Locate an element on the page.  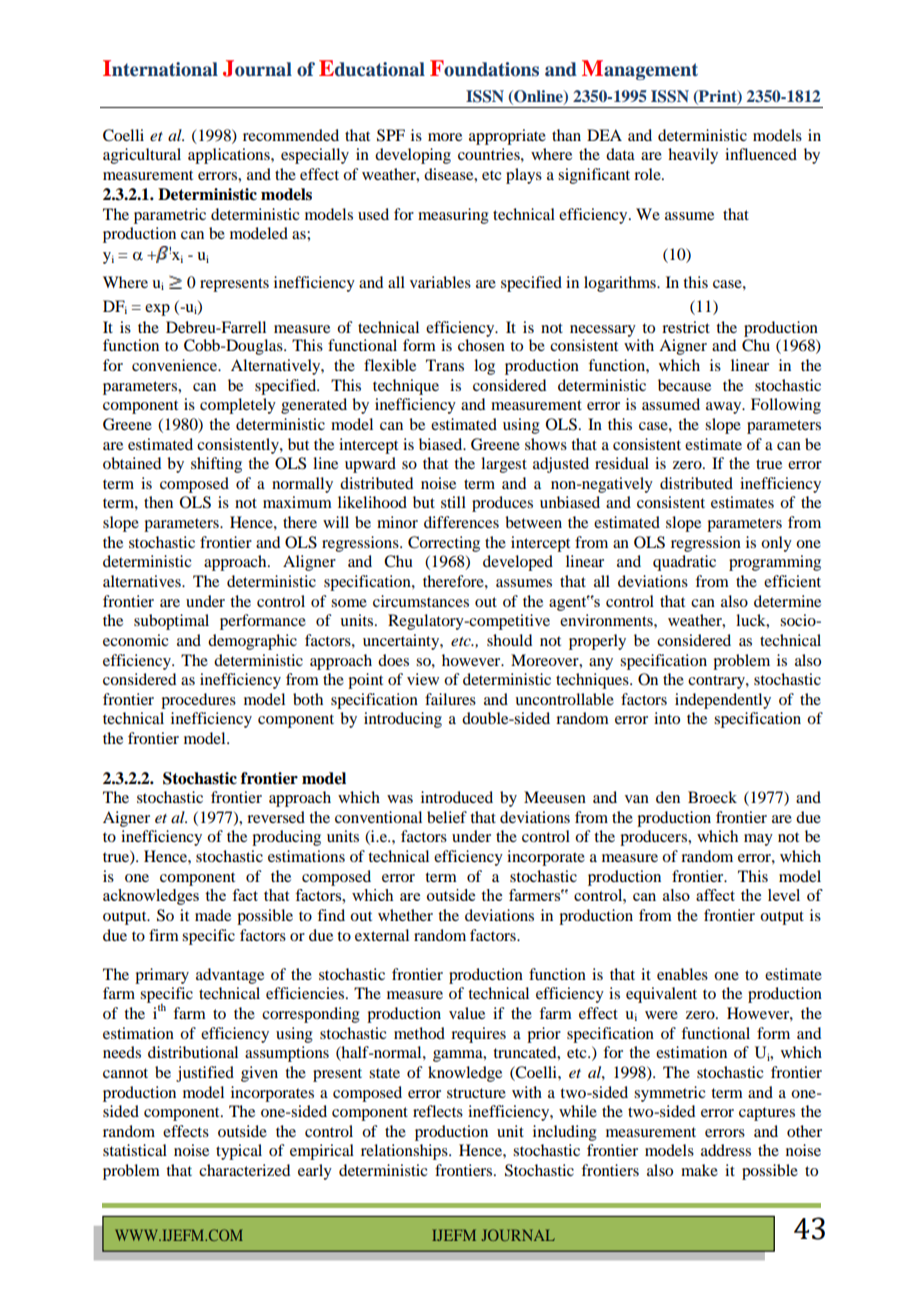
whether is located at coordinates (405, 915).
